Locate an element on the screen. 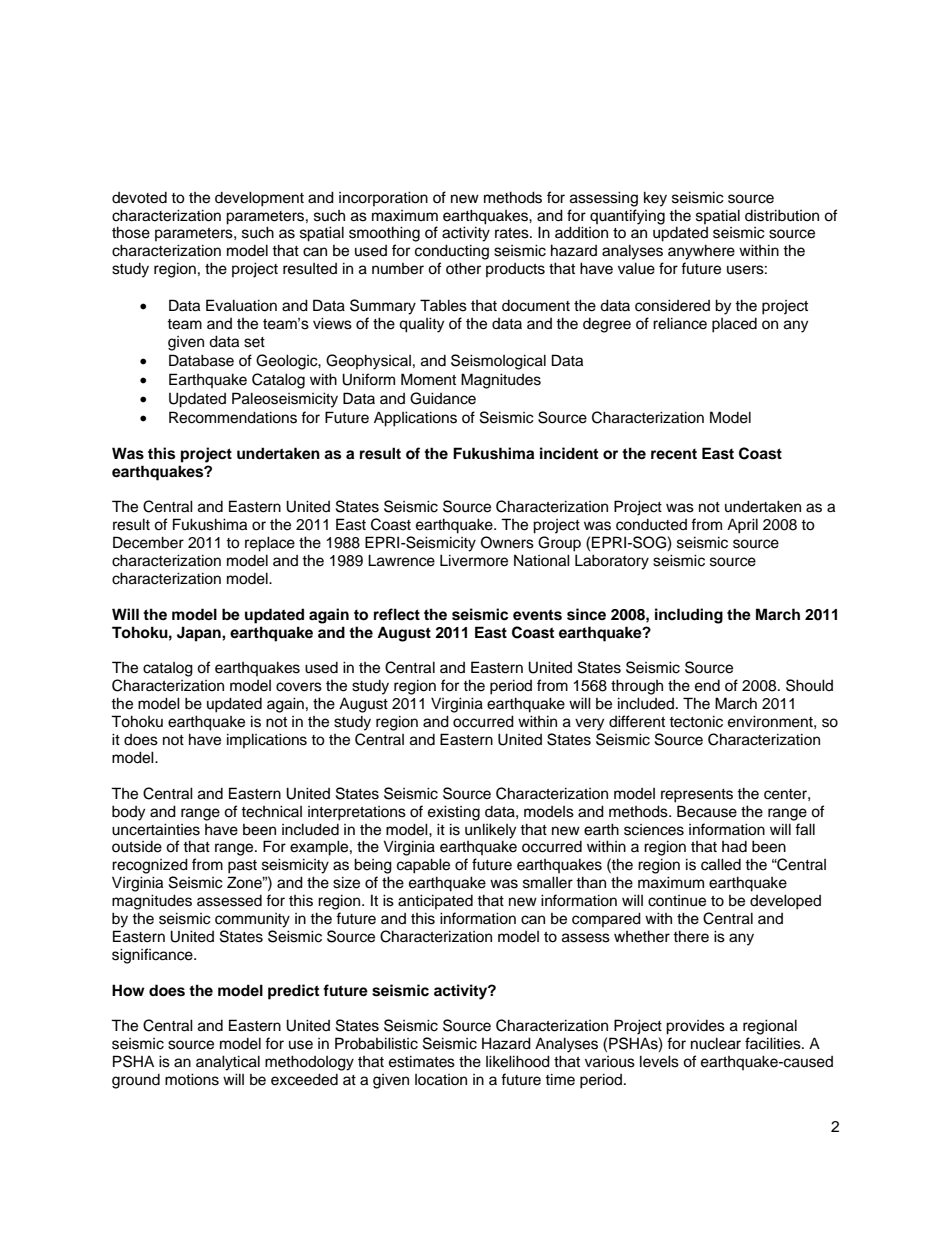  conducting is located at coordinates (452, 252).
